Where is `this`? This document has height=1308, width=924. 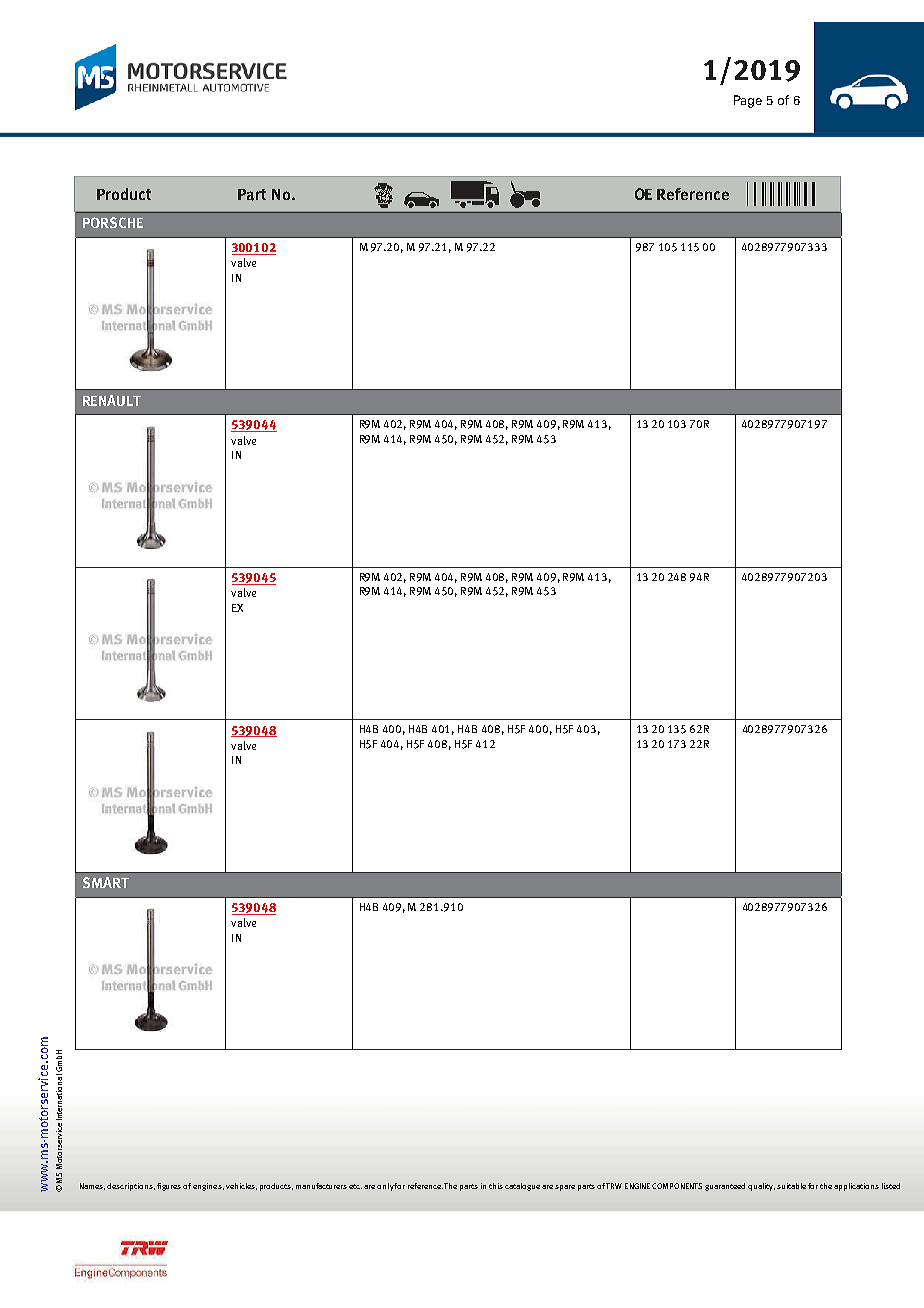 this is located at coordinates (496, 1186).
